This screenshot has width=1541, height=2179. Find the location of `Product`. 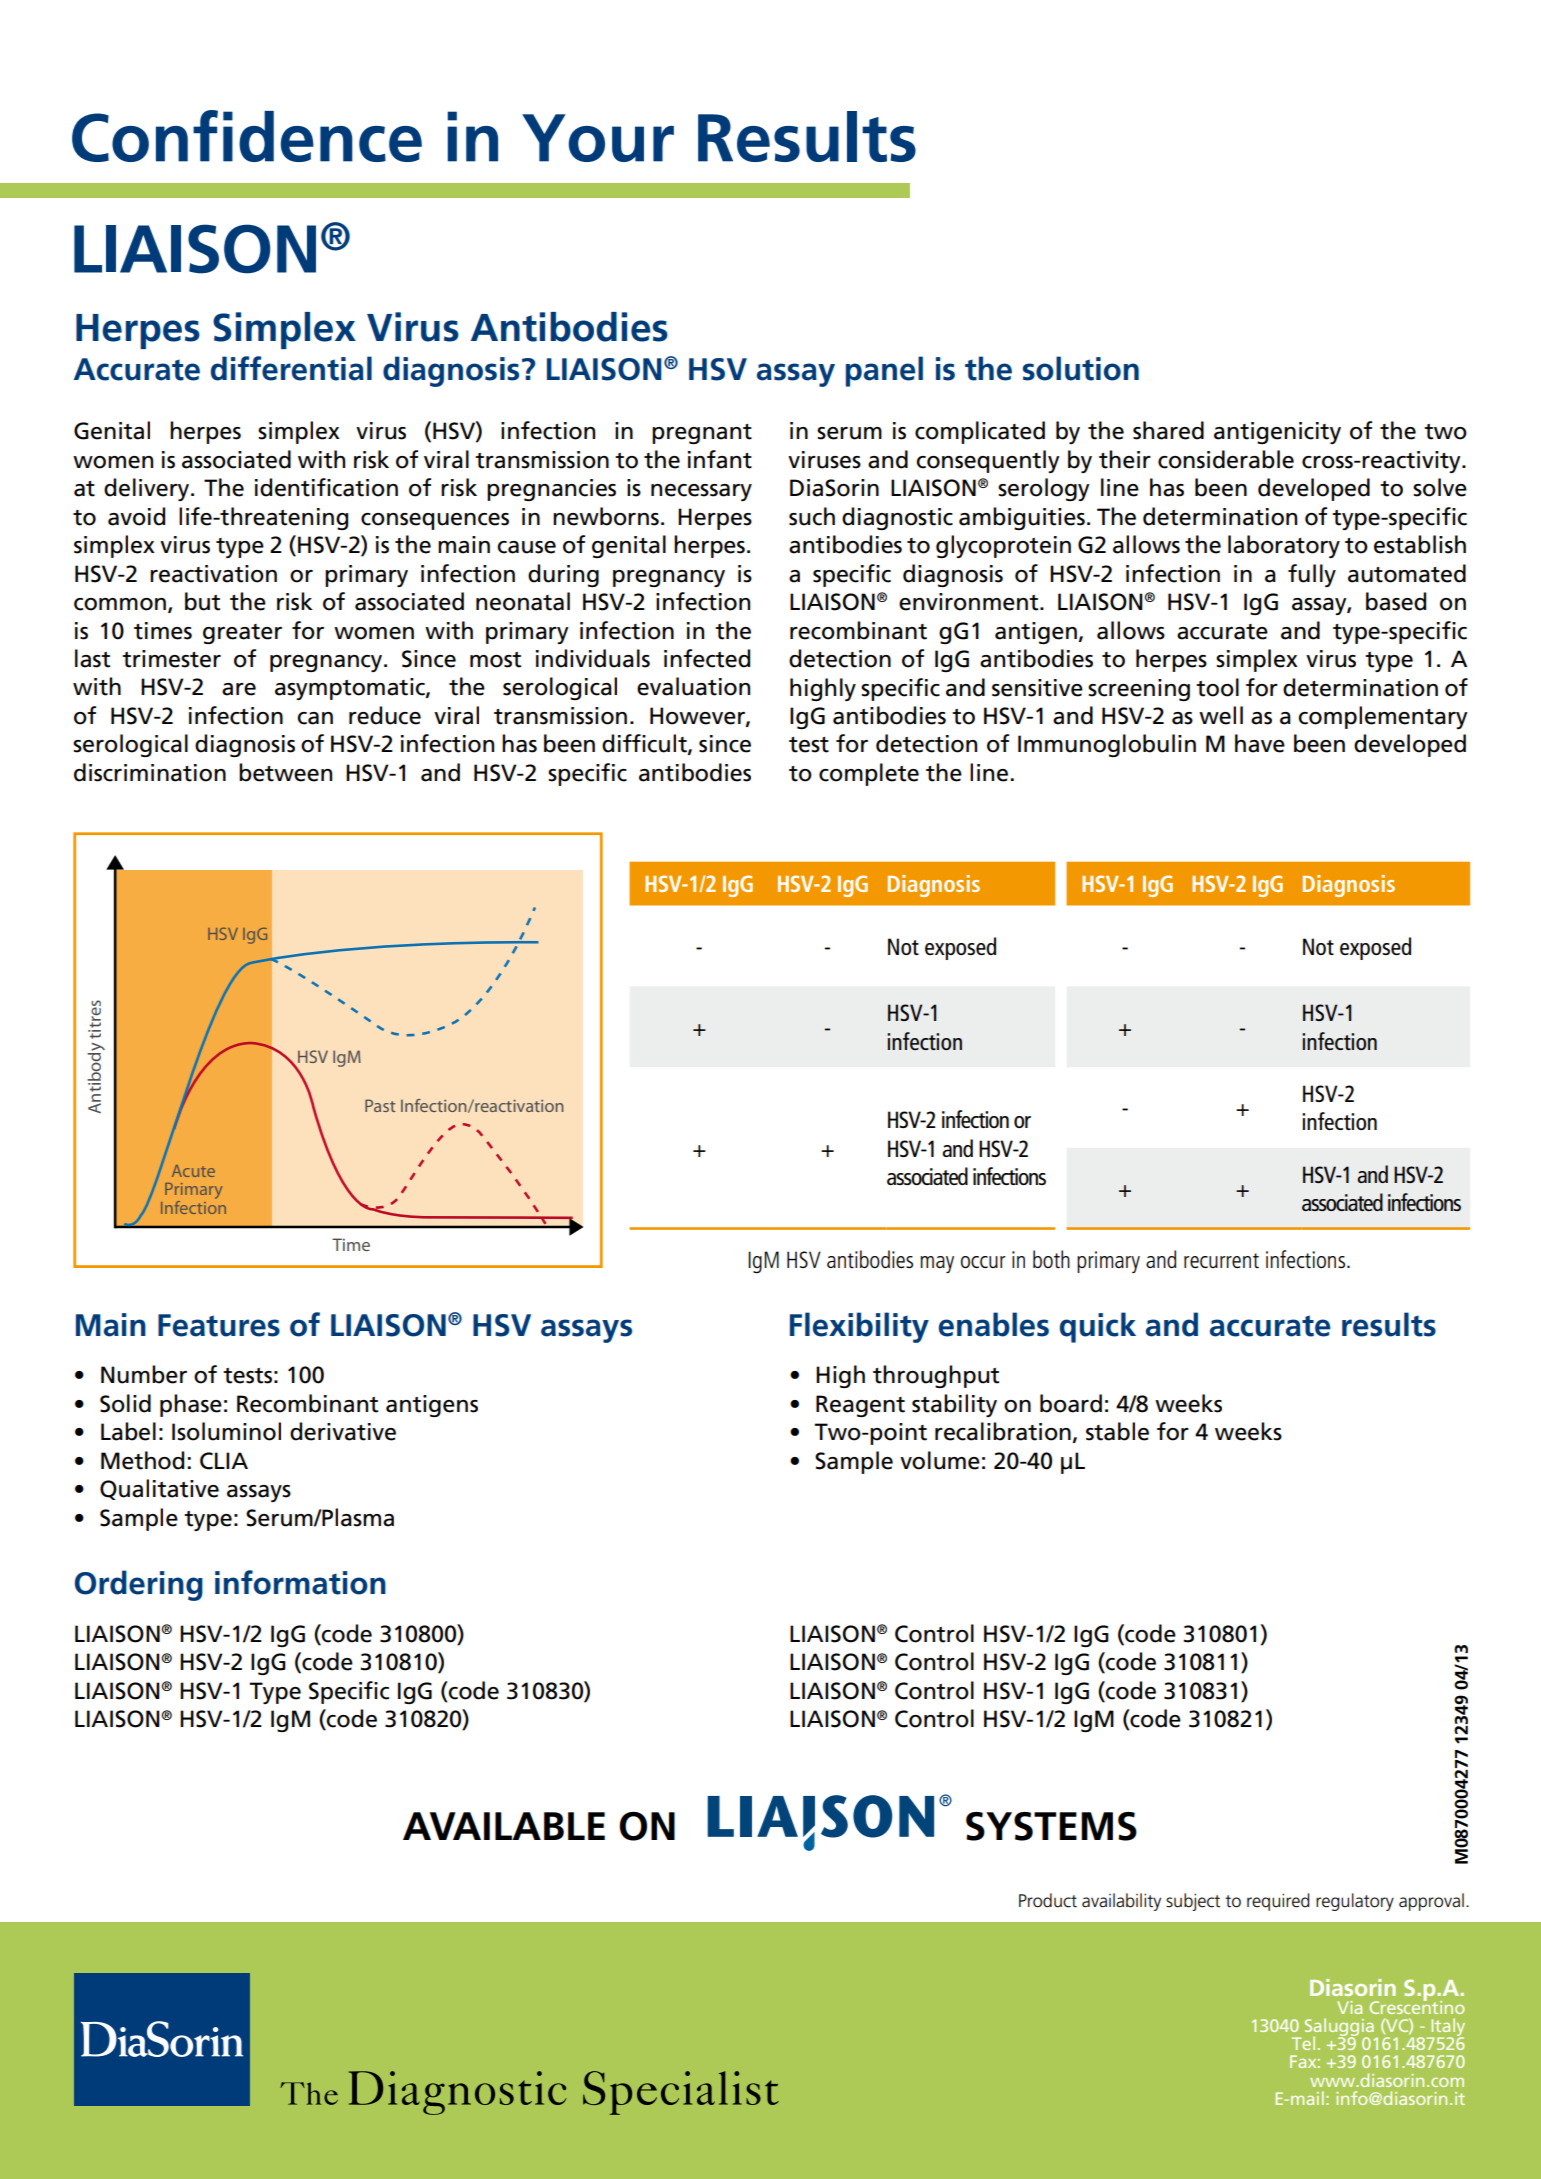

Product is located at coordinates (1048, 1900).
